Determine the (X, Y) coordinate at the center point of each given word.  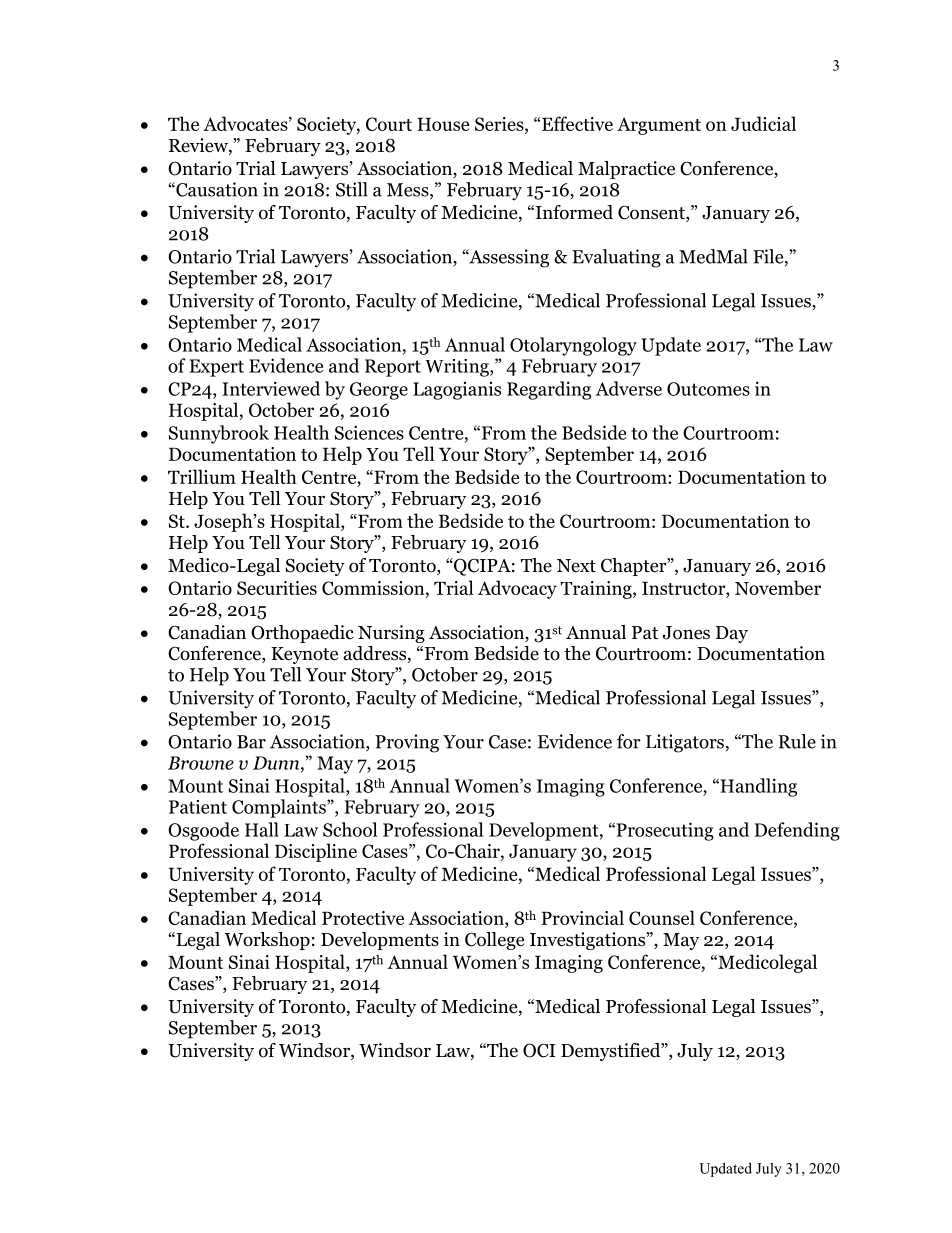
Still (352, 189)
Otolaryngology (573, 346)
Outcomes (708, 389)
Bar (251, 742)
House (443, 124)
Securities (277, 588)
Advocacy (517, 589)
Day (732, 634)
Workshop (267, 941)
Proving (407, 743)
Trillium (202, 476)
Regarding (549, 390)
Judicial (763, 123)
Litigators (685, 743)
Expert (216, 368)
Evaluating (616, 258)
